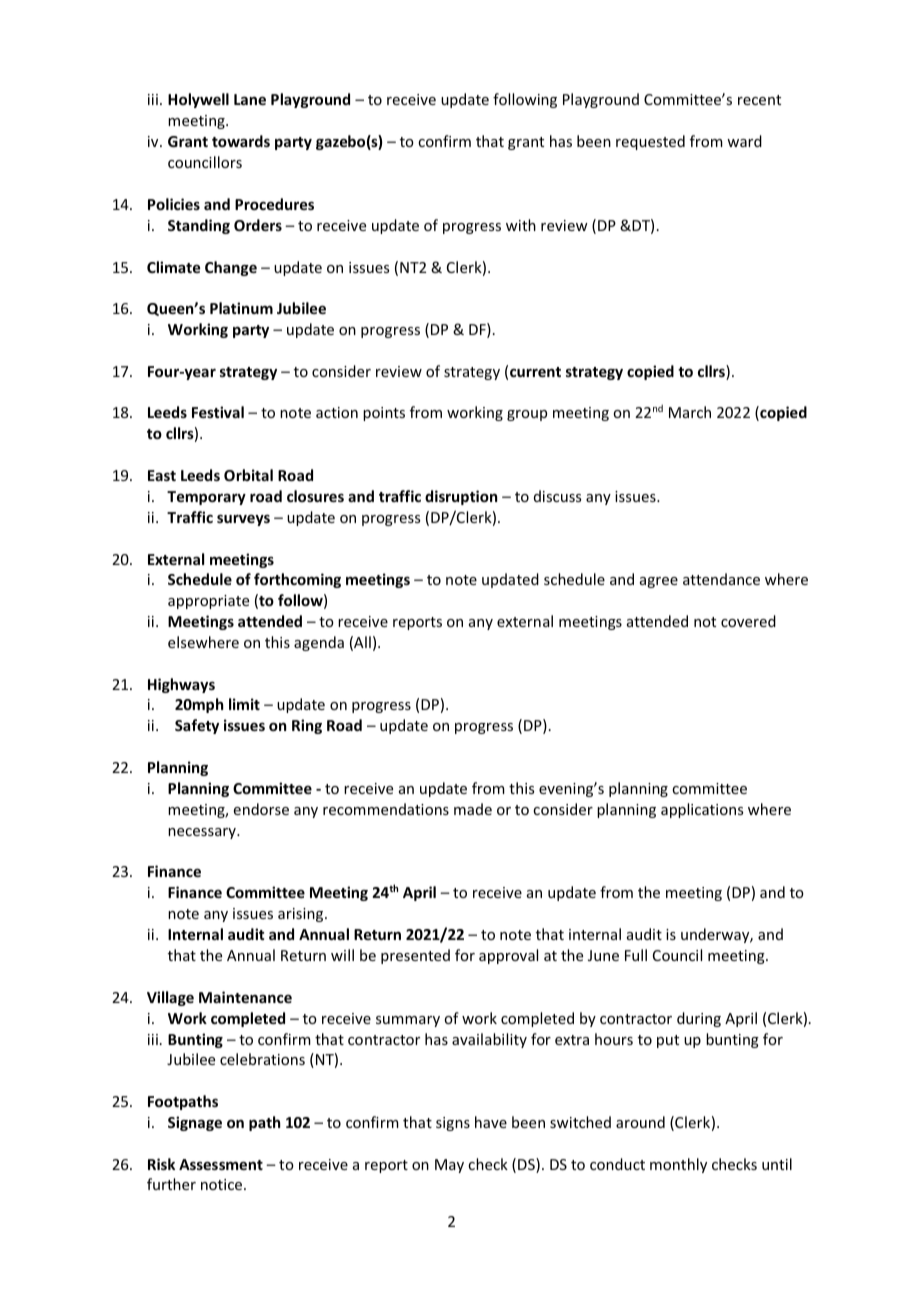 The width and height of the document is (924, 1308). Describe the element at coordinates (449, 1166) in the document. I see `May` at that location.
